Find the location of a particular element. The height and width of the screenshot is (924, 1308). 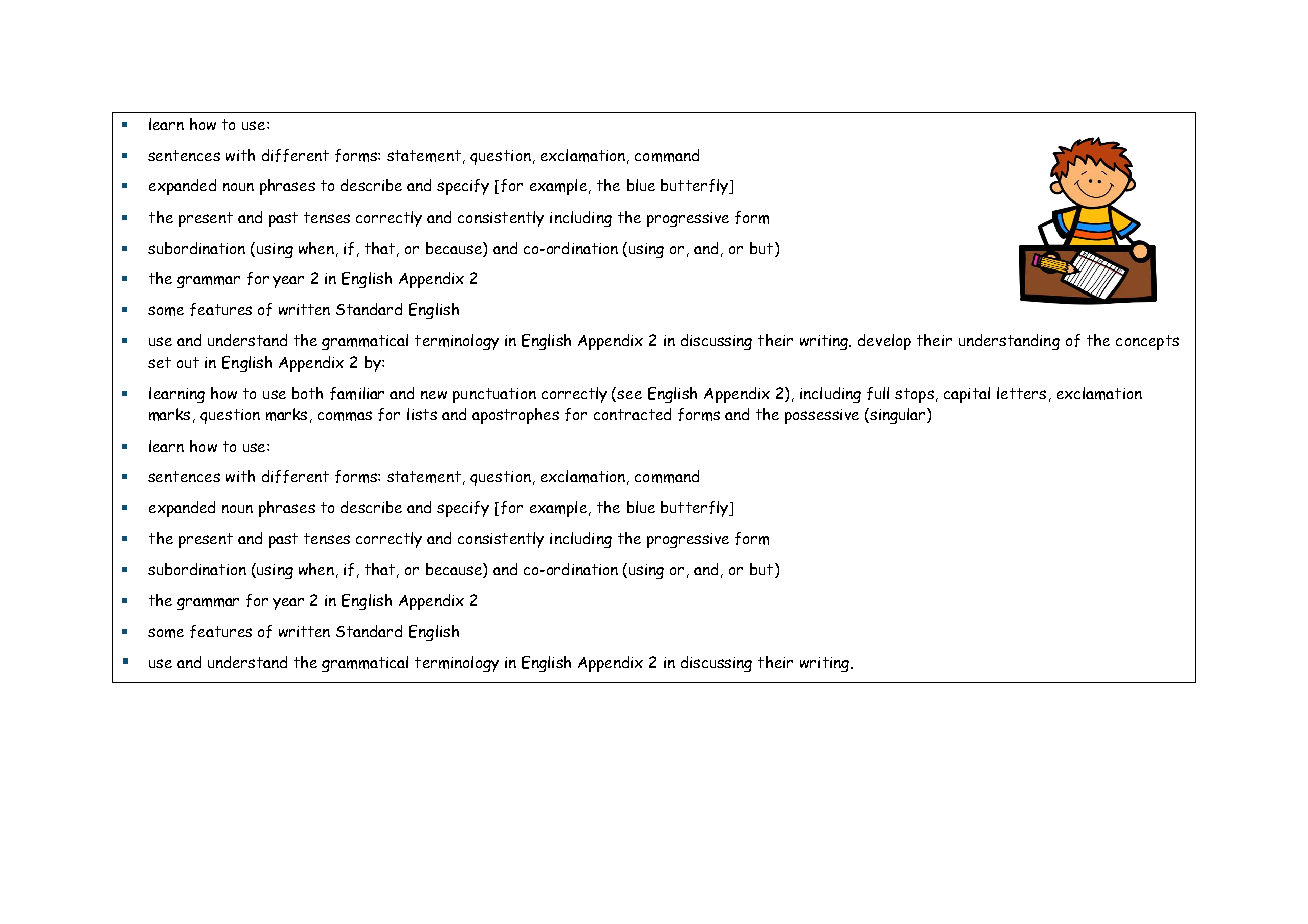

commas is located at coordinates (345, 416).
